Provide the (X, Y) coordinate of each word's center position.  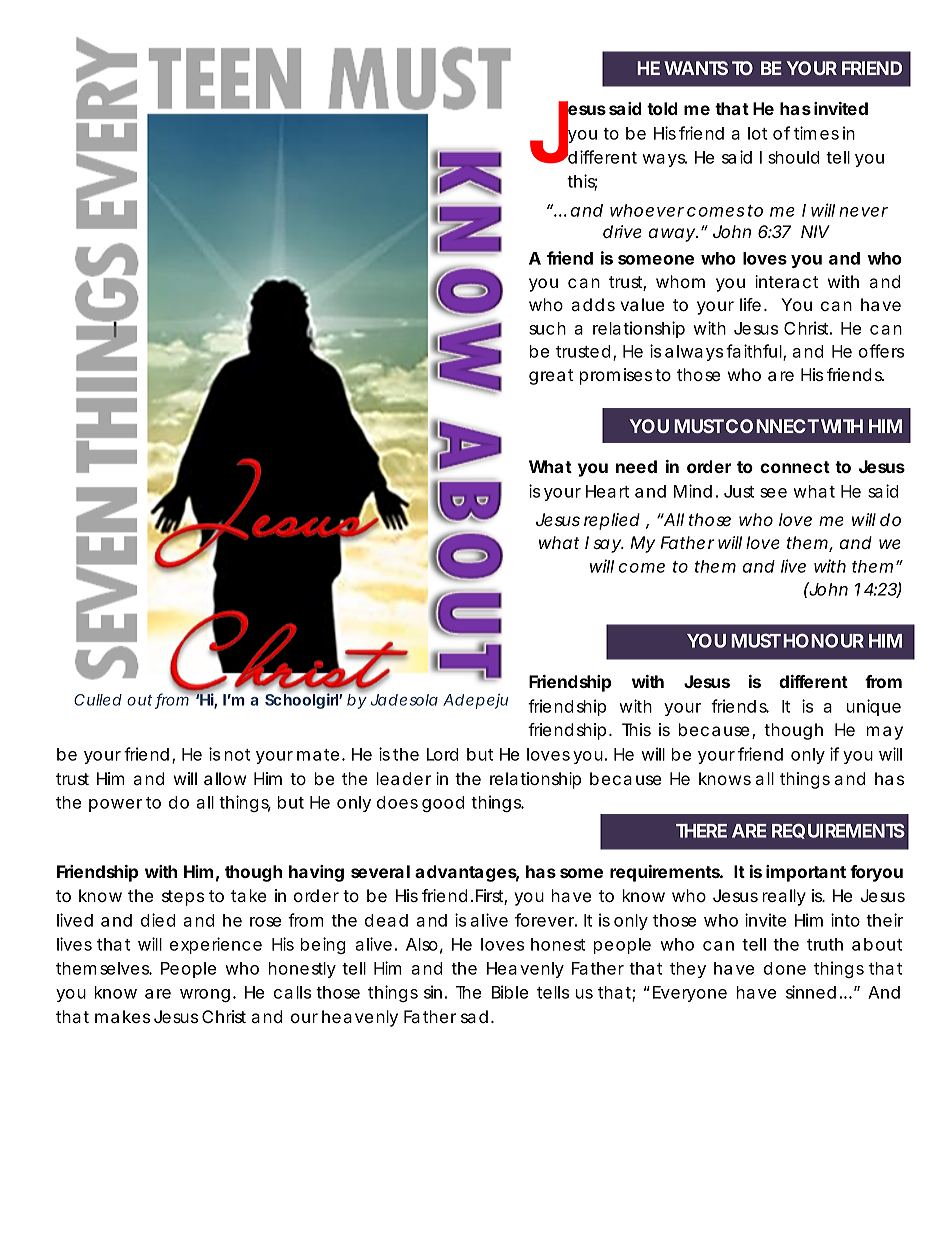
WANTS (696, 68)
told (662, 108)
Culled (98, 700)
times (816, 133)
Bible (510, 992)
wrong (205, 995)
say (608, 546)
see (773, 493)
